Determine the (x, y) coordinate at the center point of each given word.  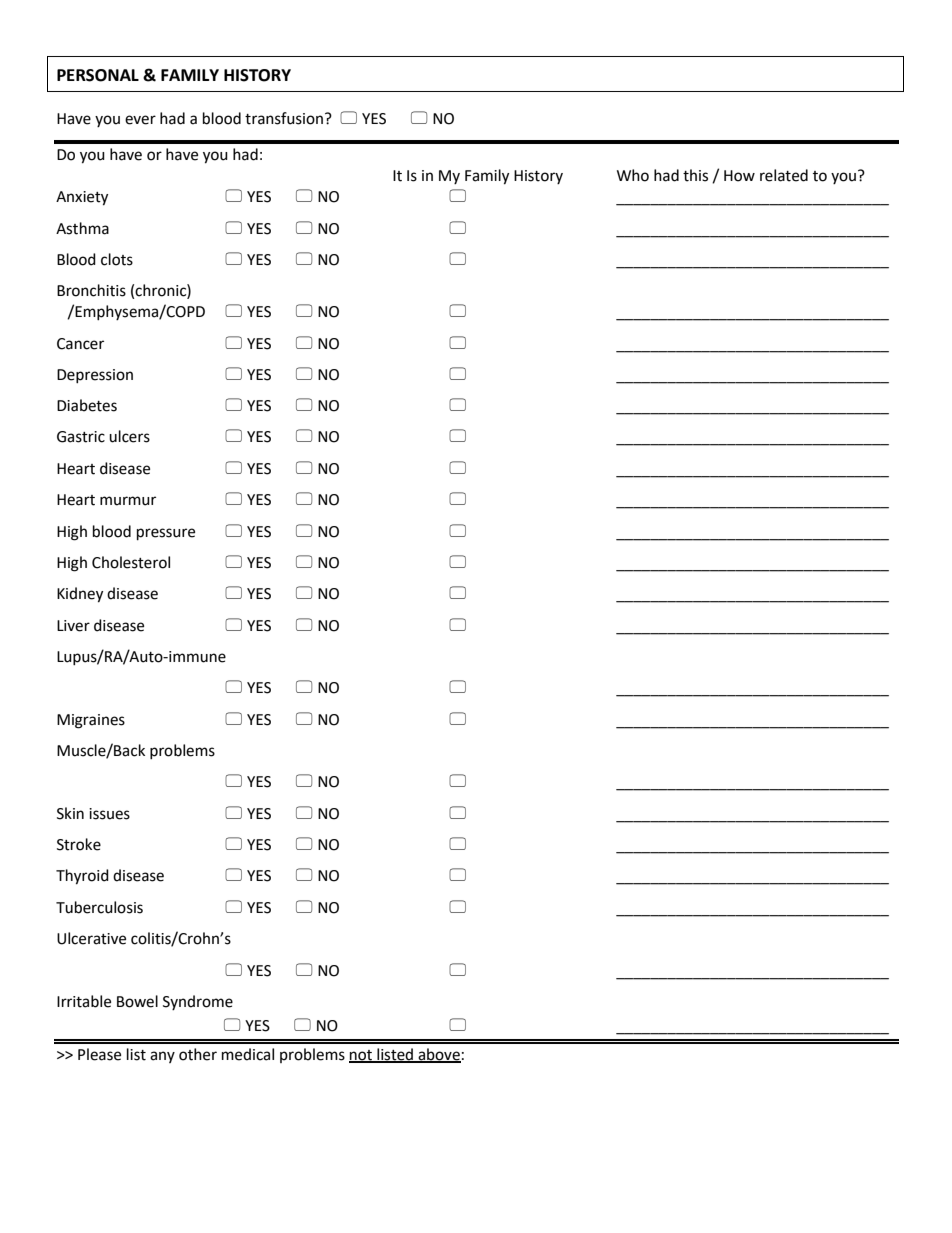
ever (140, 120)
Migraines (91, 721)
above (438, 1055)
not (362, 1056)
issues (109, 814)
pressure (166, 534)
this (695, 175)
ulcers (129, 436)
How (739, 176)
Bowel (137, 1001)
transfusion (284, 118)
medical (248, 1054)
